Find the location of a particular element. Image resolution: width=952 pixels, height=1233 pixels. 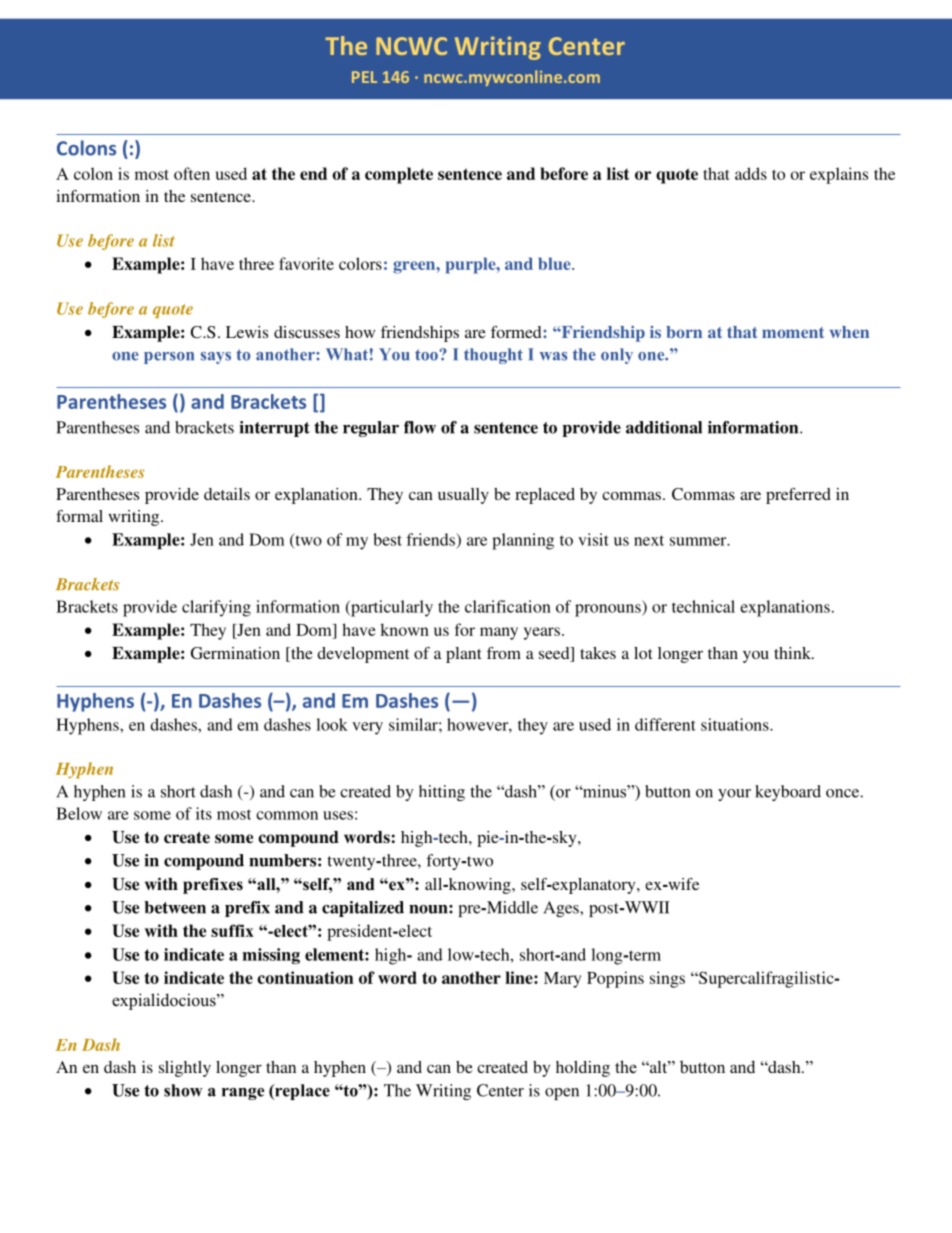

interrupt is located at coordinates (274, 429).
